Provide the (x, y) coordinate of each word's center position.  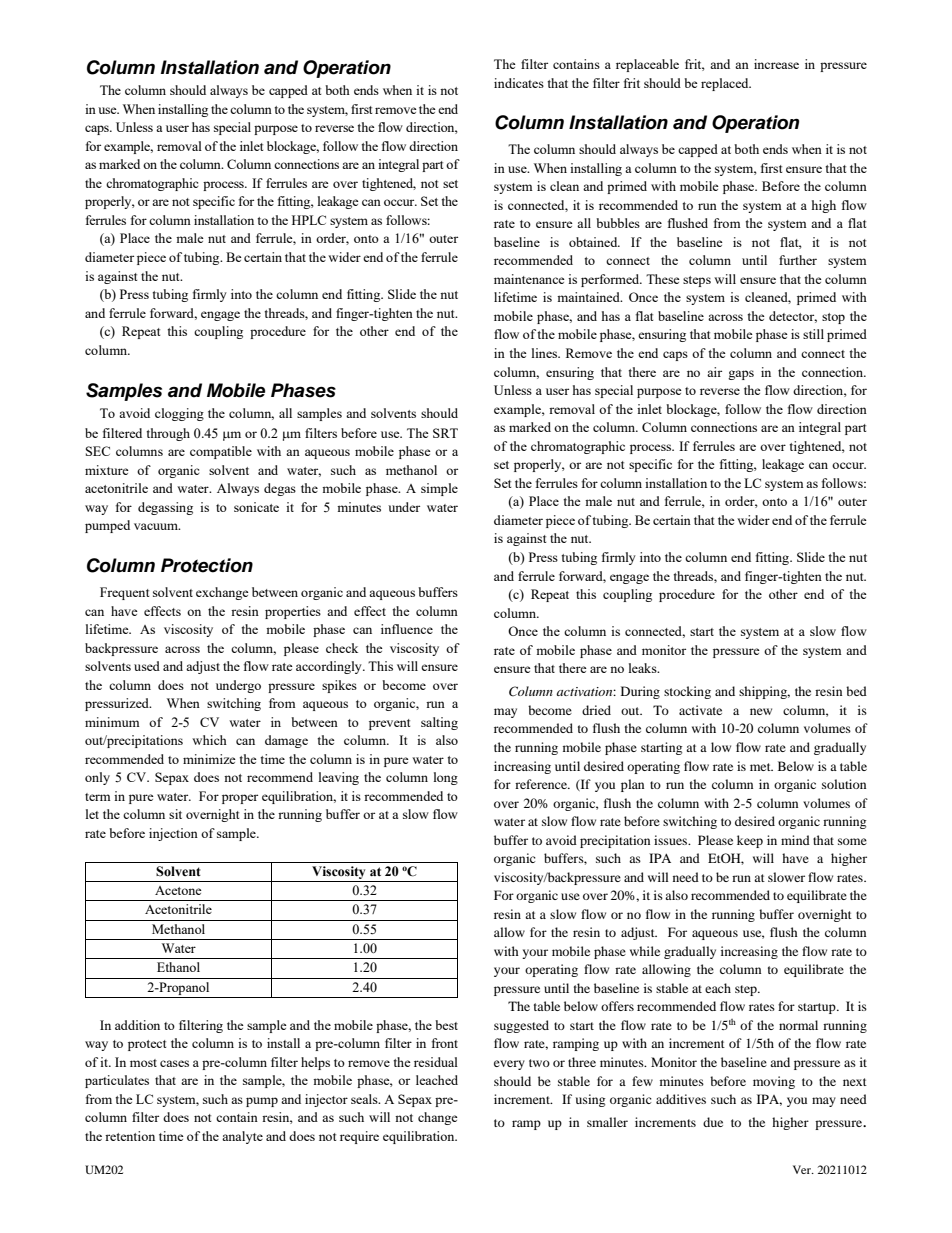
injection (173, 834)
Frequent (124, 593)
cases (174, 1063)
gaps (741, 375)
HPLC (309, 220)
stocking (687, 692)
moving (774, 1082)
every (509, 1065)
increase (776, 64)
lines (546, 353)
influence (407, 629)
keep (750, 841)
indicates (519, 83)
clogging (179, 414)
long (446, 778)
